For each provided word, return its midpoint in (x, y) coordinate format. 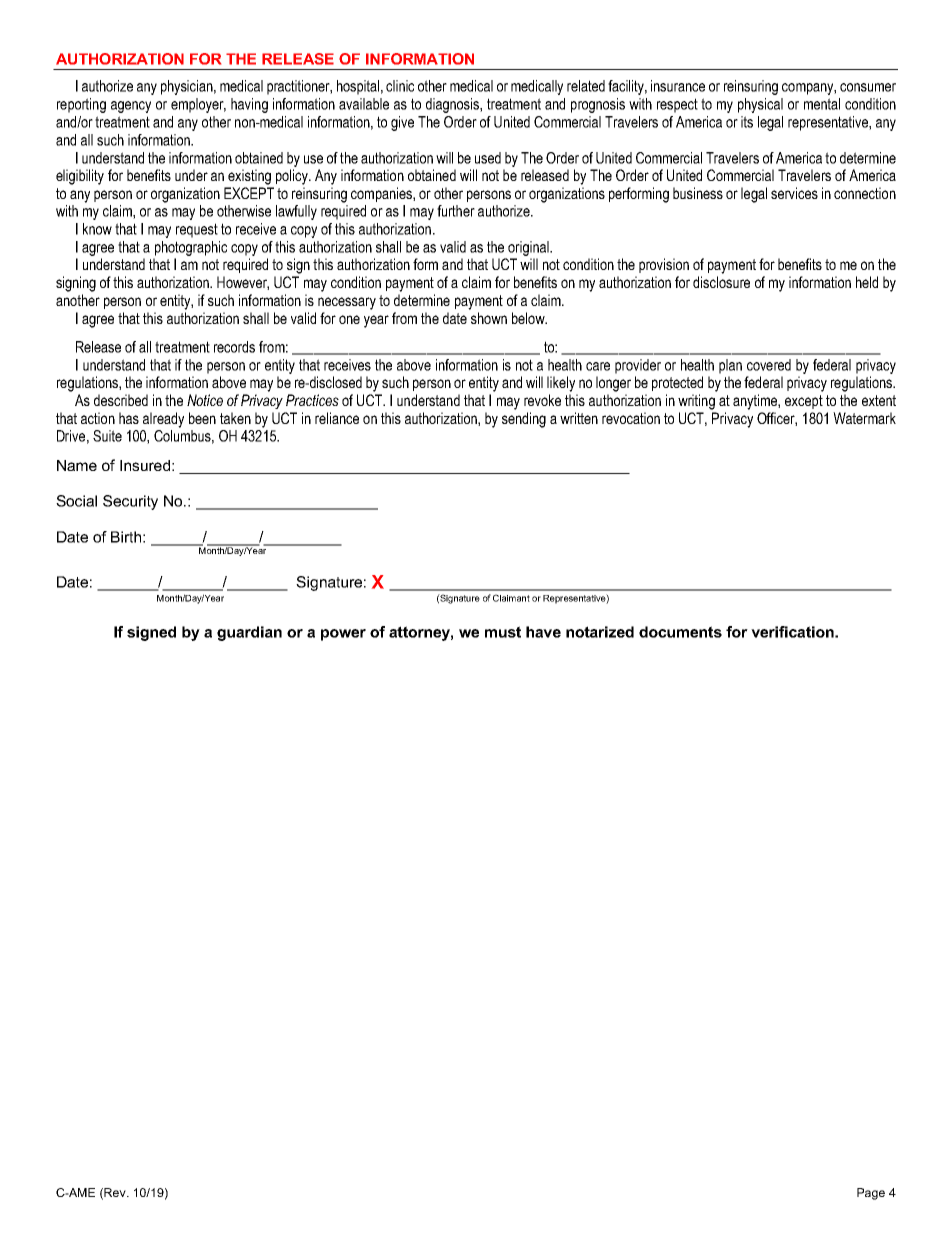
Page (871, 1194)
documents (680, 632)
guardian (249, 633)
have (543, 632)
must (503, 632)
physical (760, 105)
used (488, 158)
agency (131, 107)
